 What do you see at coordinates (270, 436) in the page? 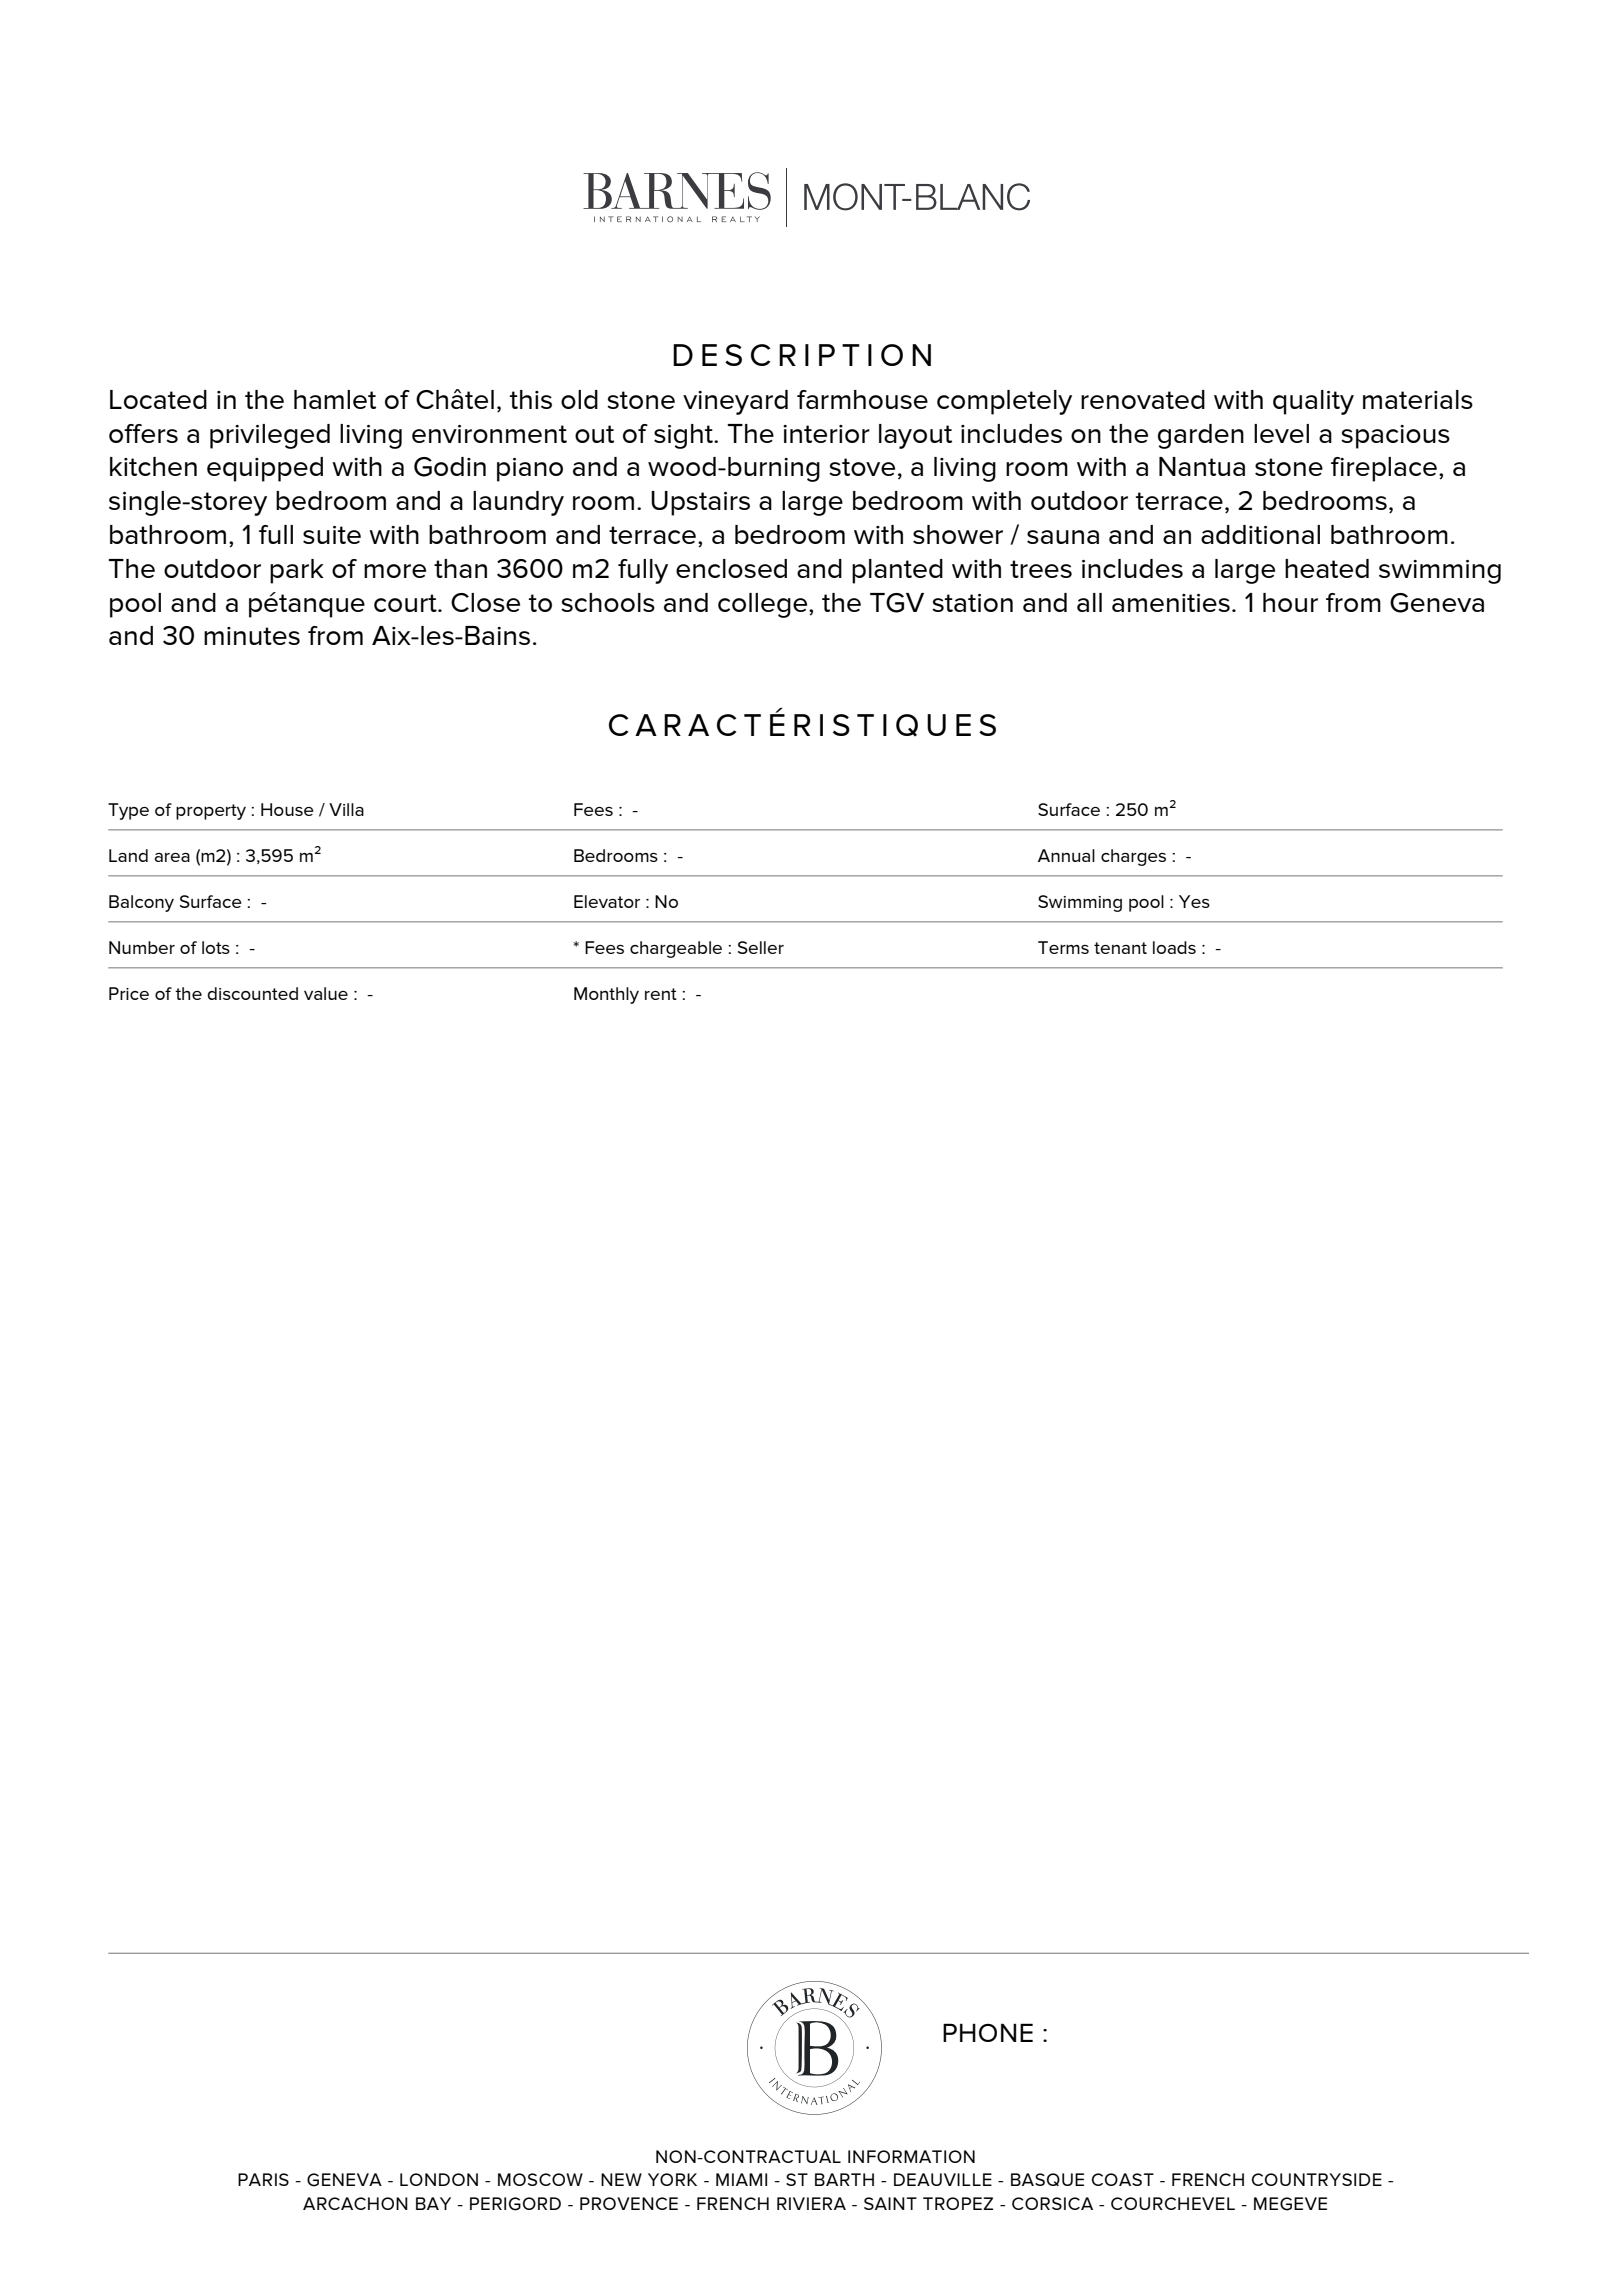
I see `privileged` at bounding box center [270, 436].
